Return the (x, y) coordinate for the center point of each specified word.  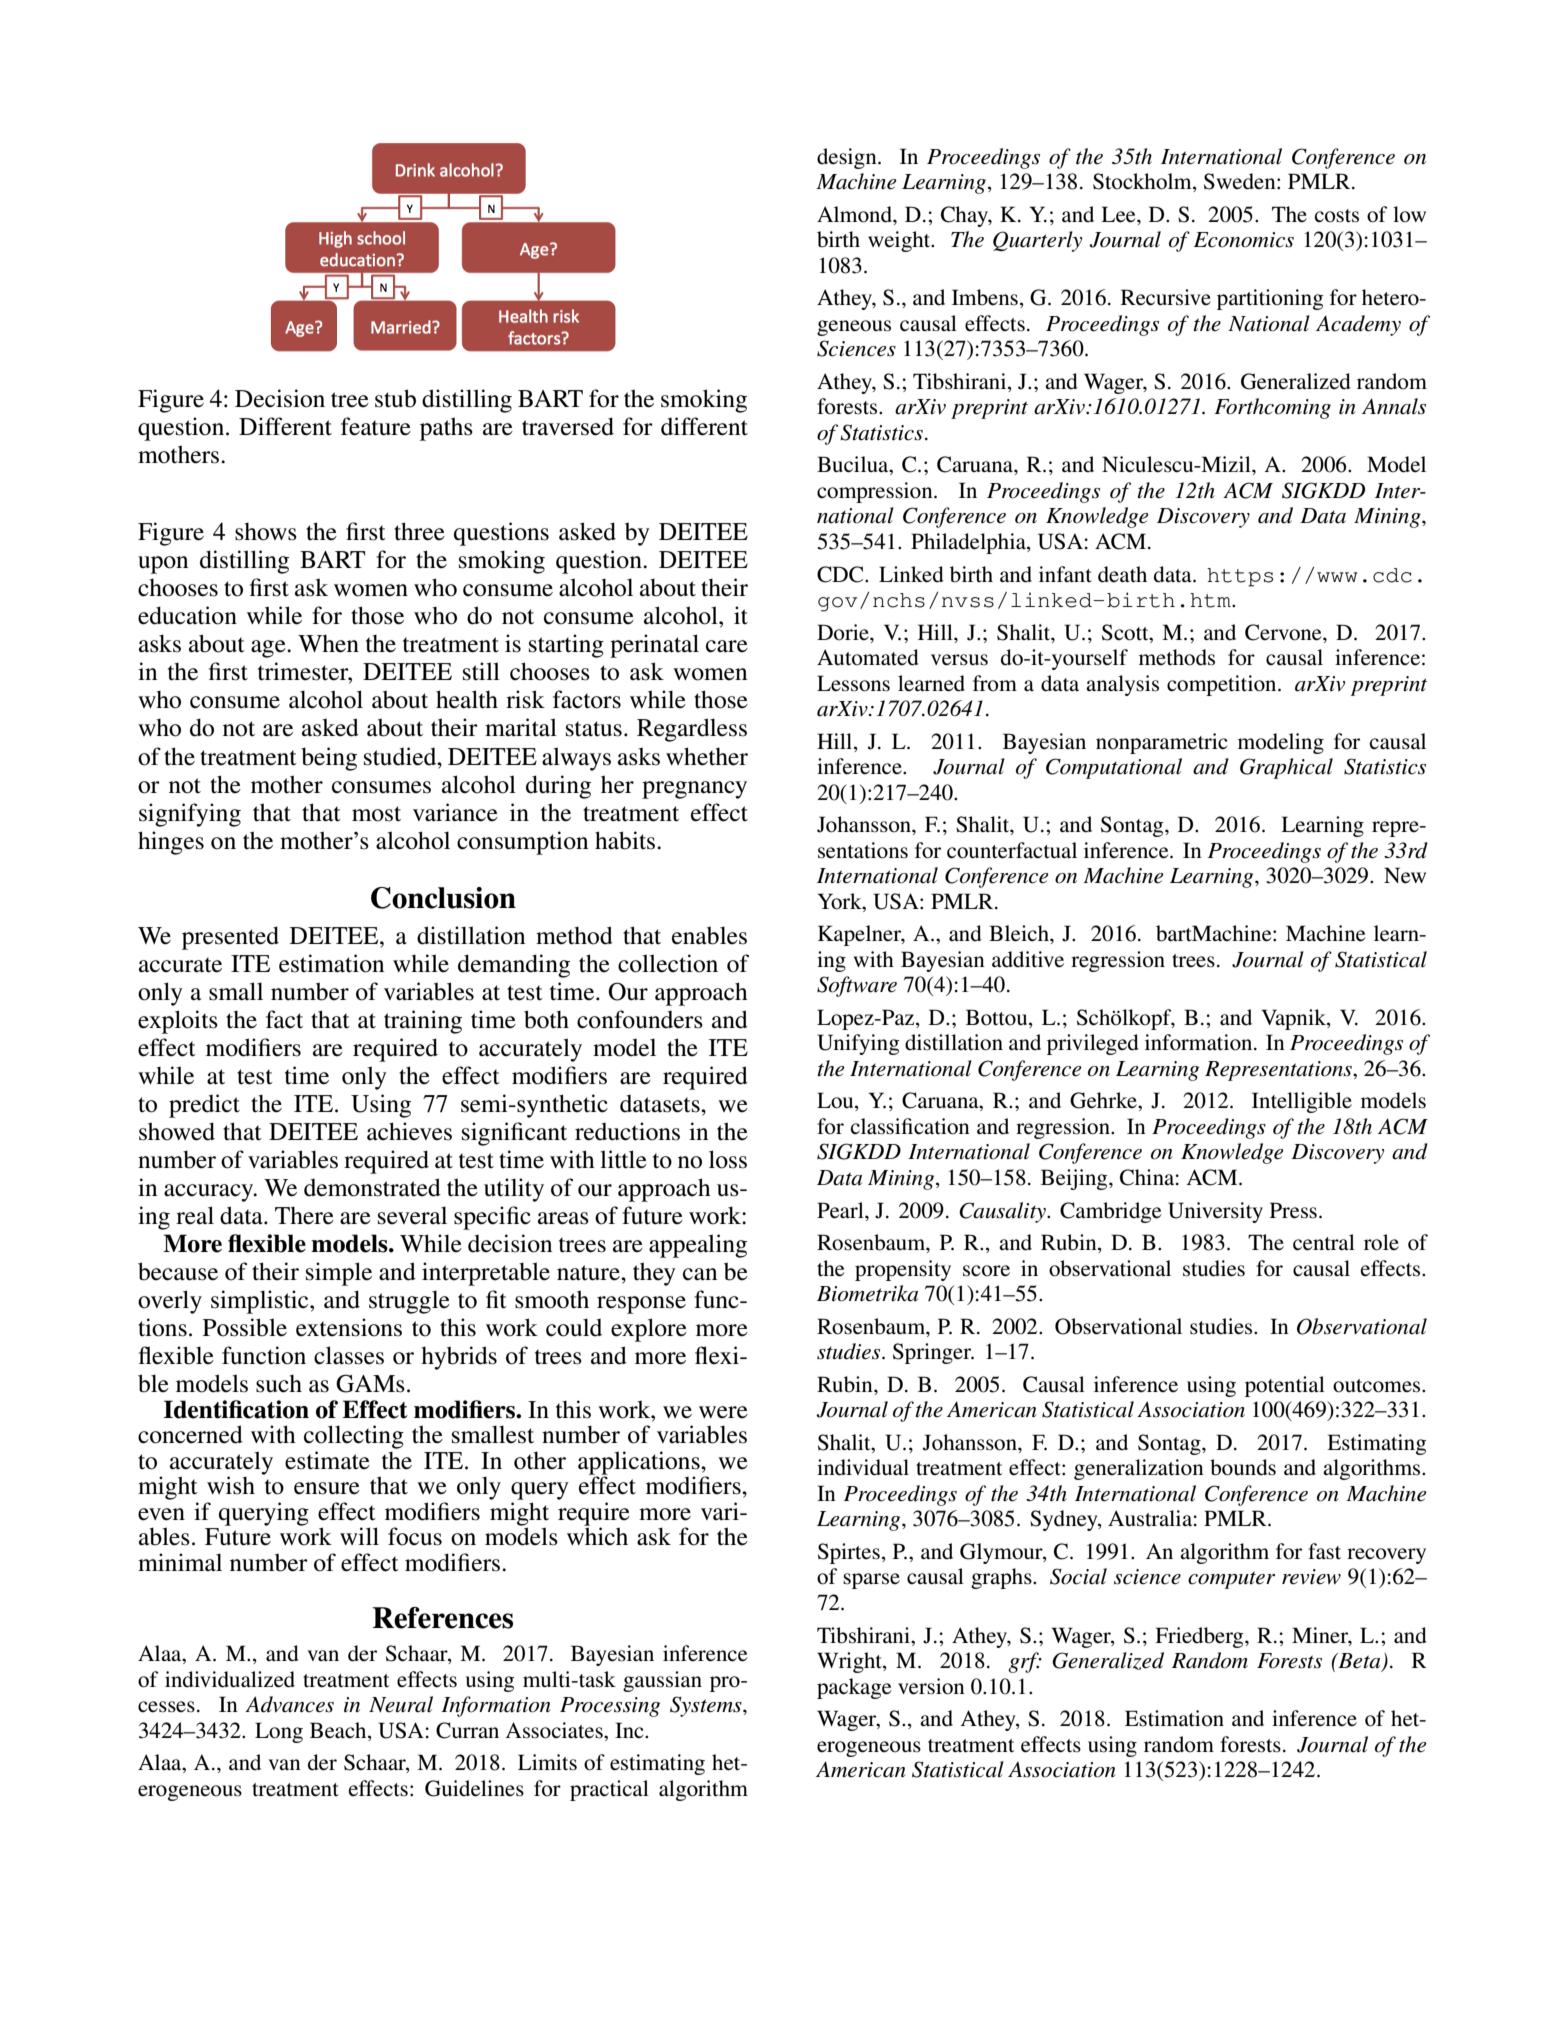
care (727, 646)
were (723, 1412)
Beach (339, 1730)
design (848, 158)
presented (230, 938)
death (1122, 574)
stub (395, 398)
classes (349, 1355)
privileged (1093, 1044)
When (328, 644)
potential (1285, 1386)
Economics (1244, 240)
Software (857, 986)
